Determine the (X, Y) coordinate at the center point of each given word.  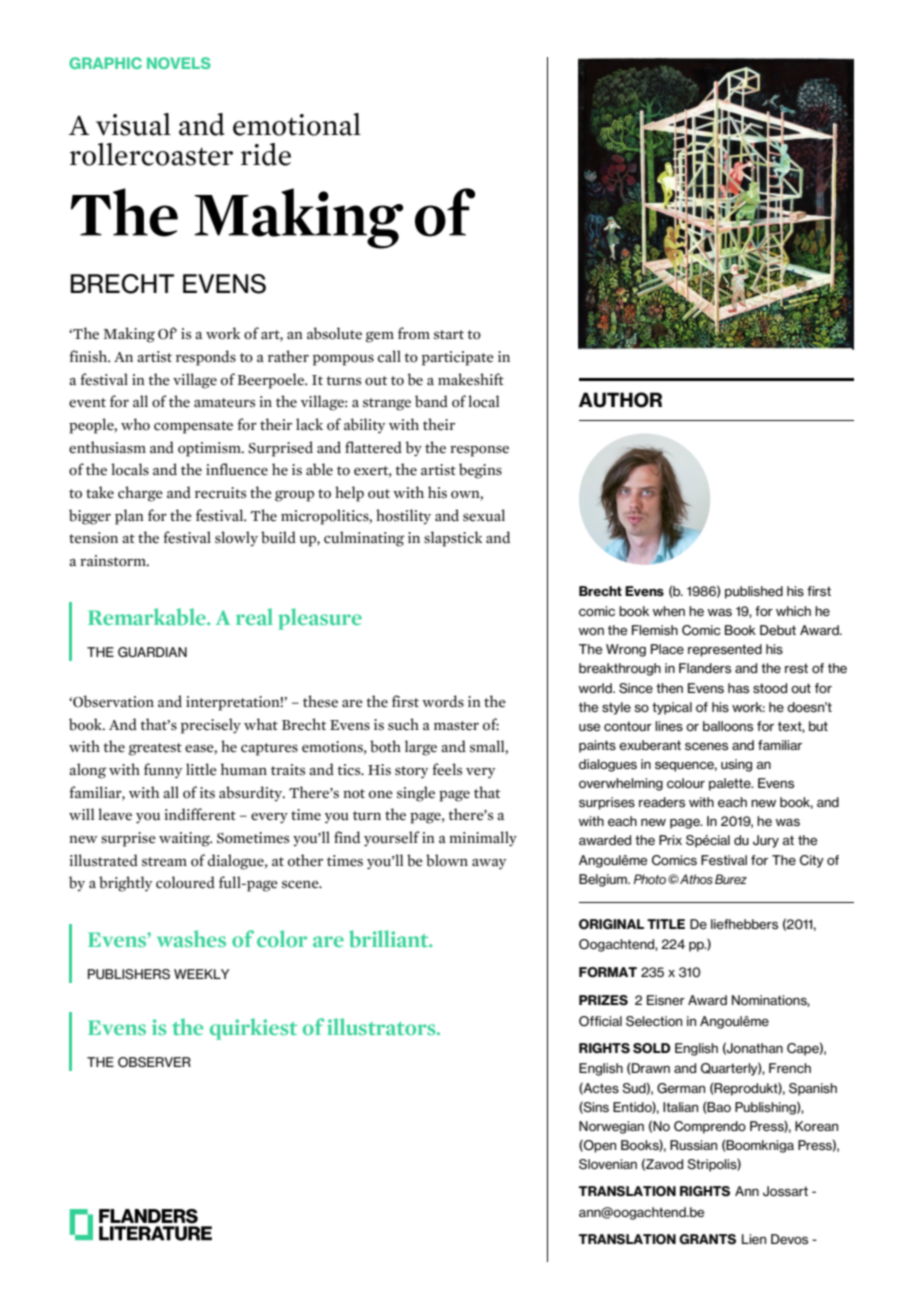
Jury (766, 841)
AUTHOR (620, 400)
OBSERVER (154, 1062)
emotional (297, 124)
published (754, 592)
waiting (185, 839)
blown (447, 860)
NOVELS (179, 63)
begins (480, 471)
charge (140, 494)
